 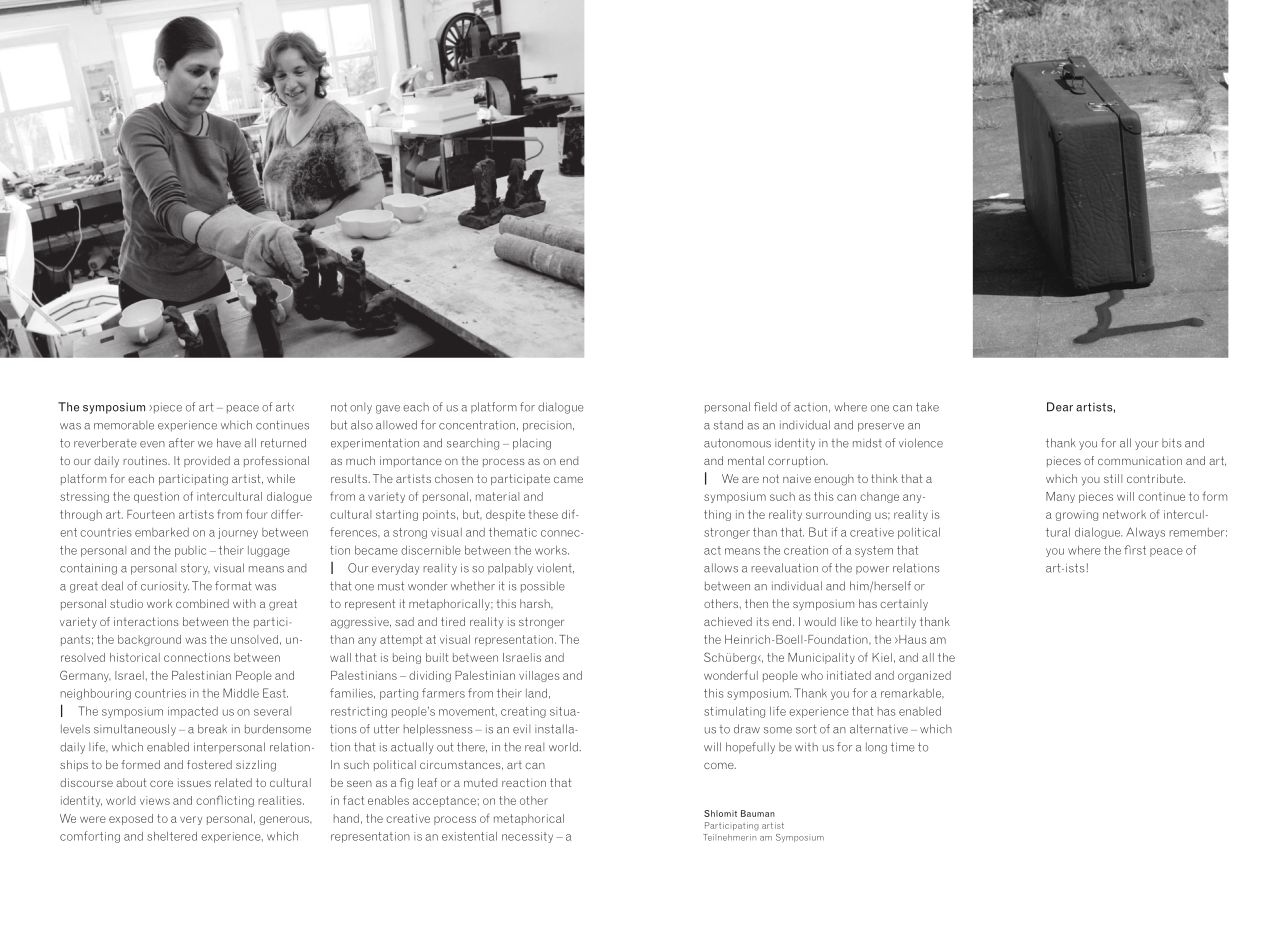 What do you see at coordinates (903, 747) in the page?
I see `time` at bounding box center [903, 747].
